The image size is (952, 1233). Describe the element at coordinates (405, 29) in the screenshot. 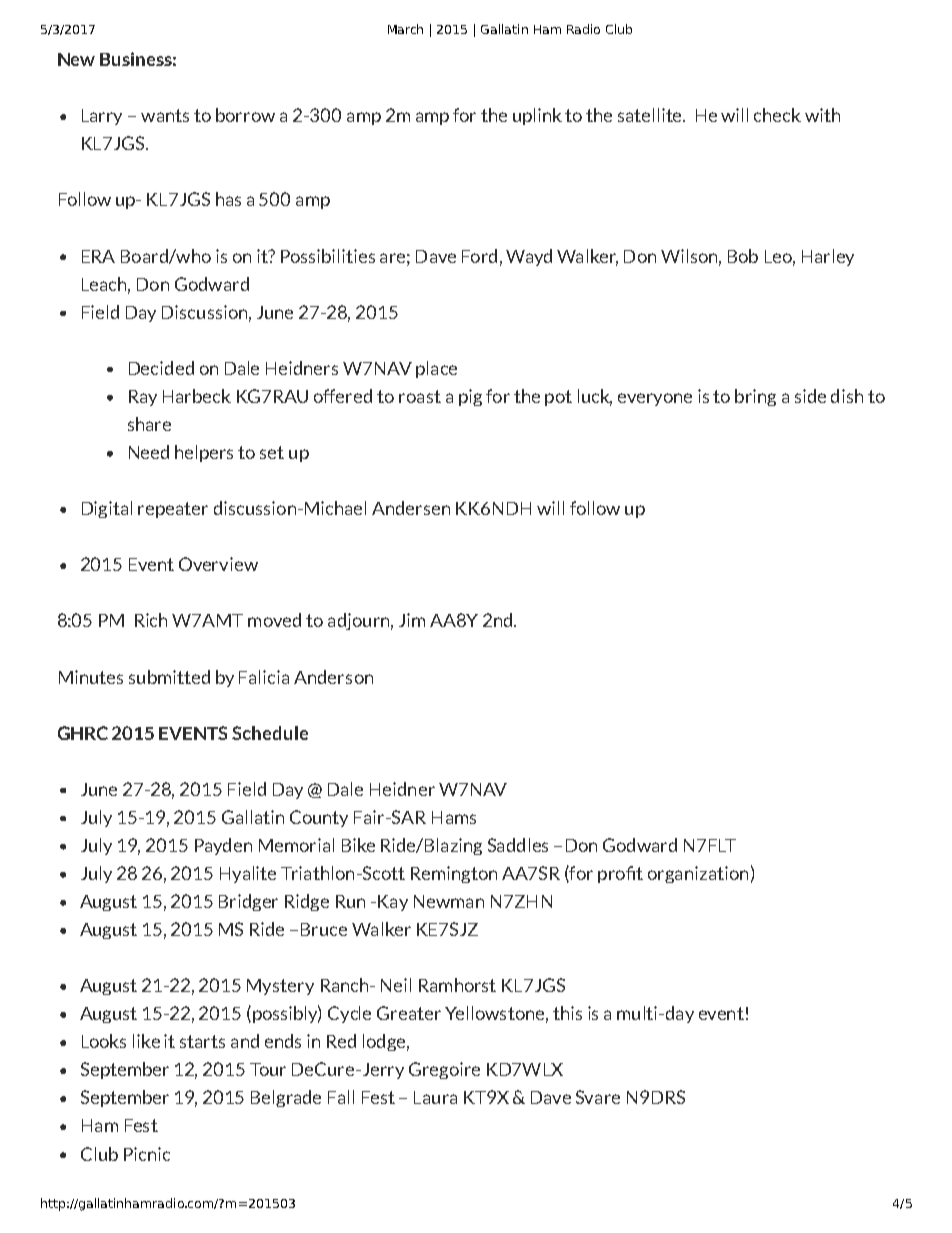

I see `March` at that location.
